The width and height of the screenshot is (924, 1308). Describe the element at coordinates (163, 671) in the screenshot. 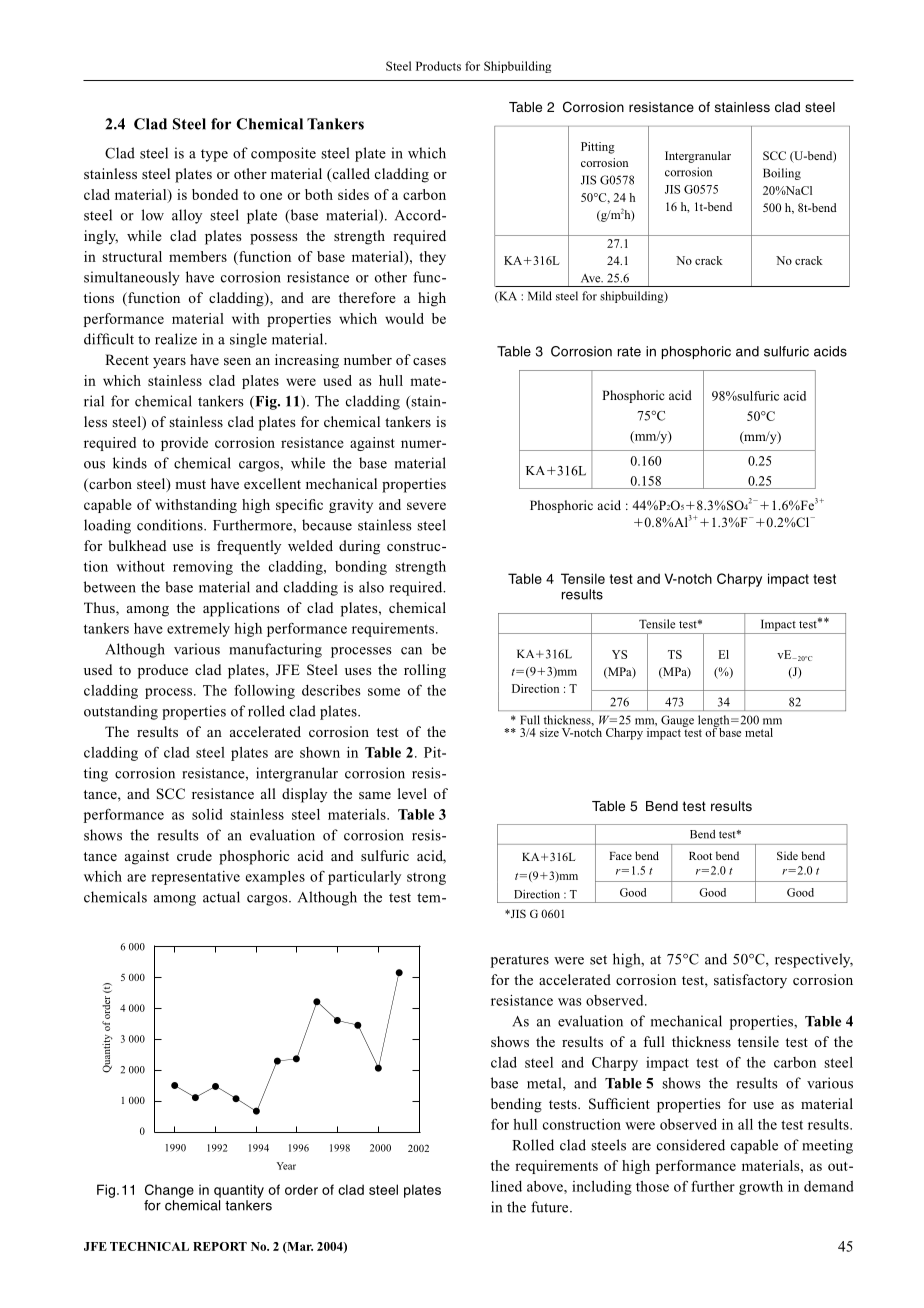

I see `produce` at that location.
